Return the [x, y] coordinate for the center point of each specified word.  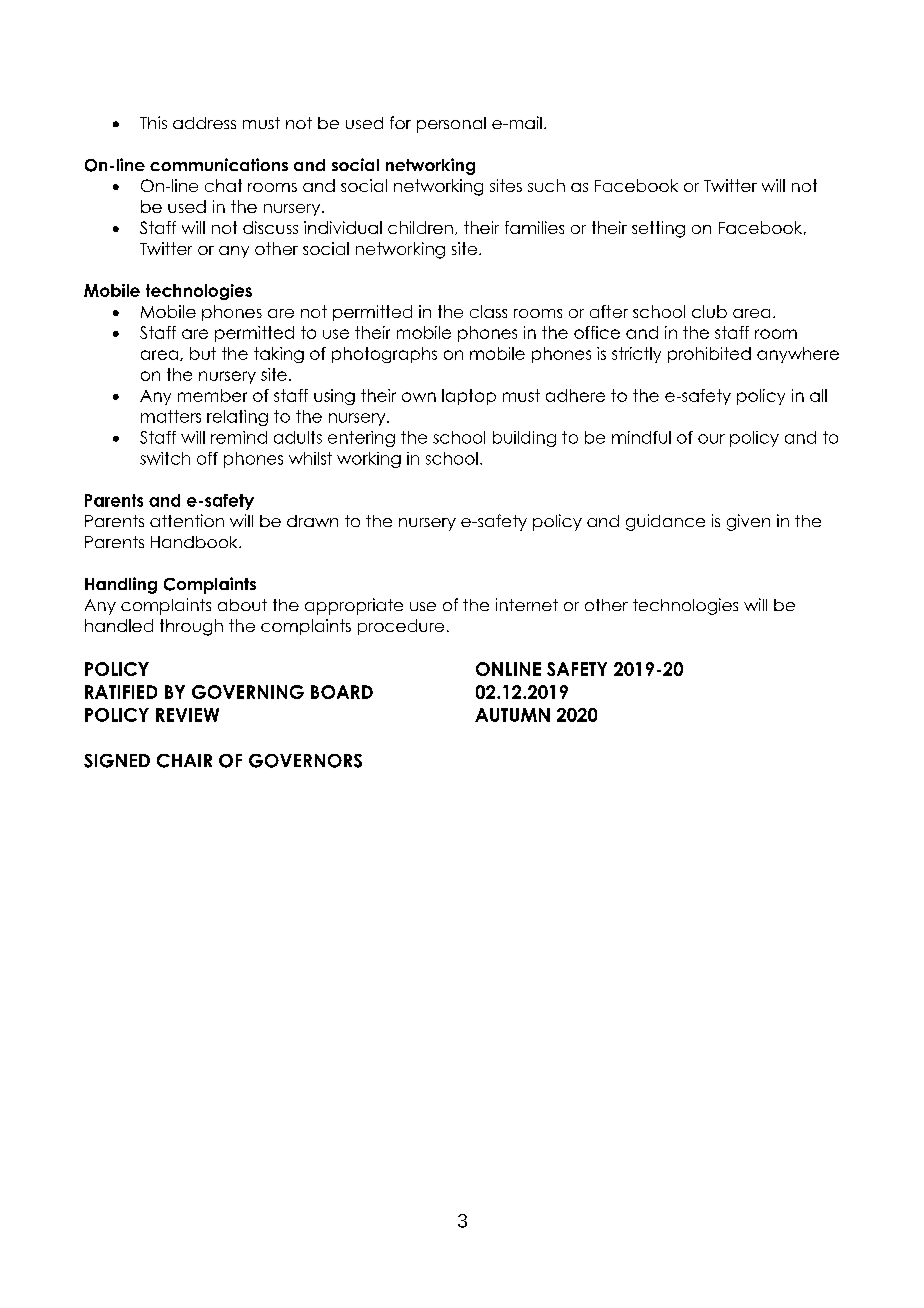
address [204, 123]
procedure [401, 627]
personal [451, 125]
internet [527, 604]
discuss [270, 227]
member [212, 395]
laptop [469, 397]
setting [658, 229]
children [420, 227]
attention [187, 520]
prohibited [709, 355]
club [709, 311]
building [524, 439]
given [748, 522]
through [191, 627]
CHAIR [184, 761]
